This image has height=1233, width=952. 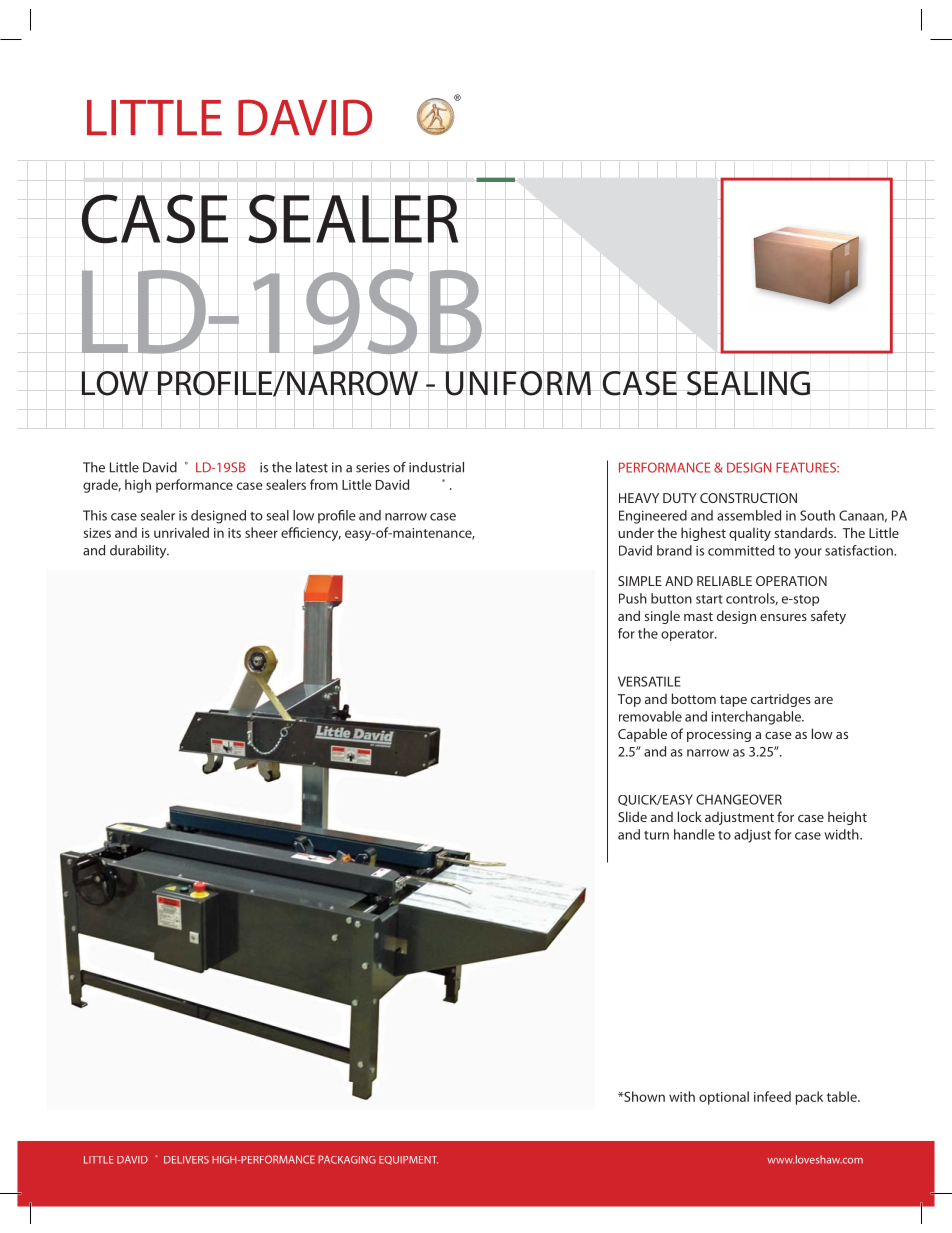 What do you see at coordinates (739, 799) in the image?
I see `CHANGEOVER` at bounding box center [739, 799].
